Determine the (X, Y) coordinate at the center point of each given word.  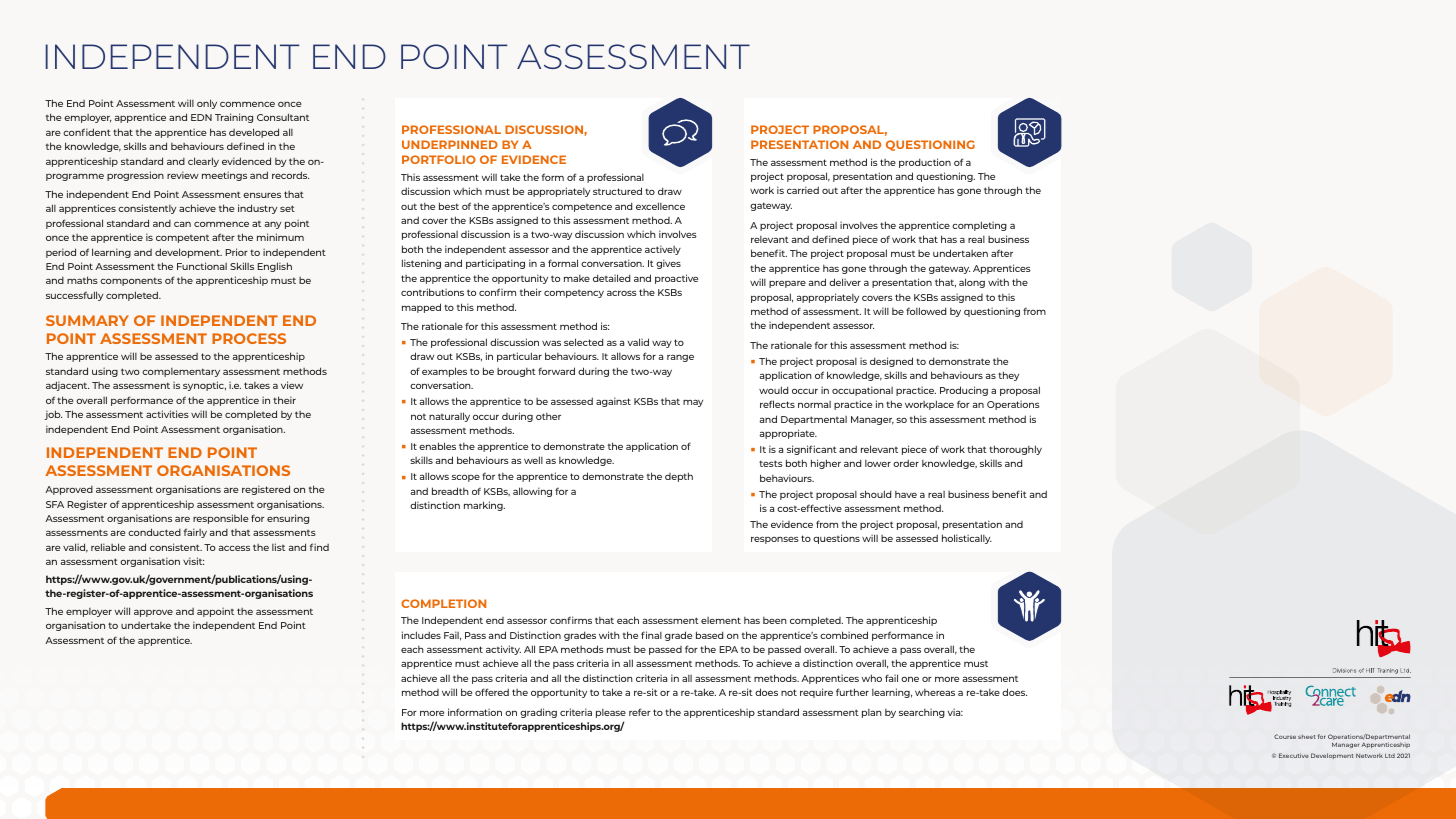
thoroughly (1015, 450)
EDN (201, 117)
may (693, 403)
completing (979, 226)
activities (167, 414)
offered (492, 692)
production (925, 163)
